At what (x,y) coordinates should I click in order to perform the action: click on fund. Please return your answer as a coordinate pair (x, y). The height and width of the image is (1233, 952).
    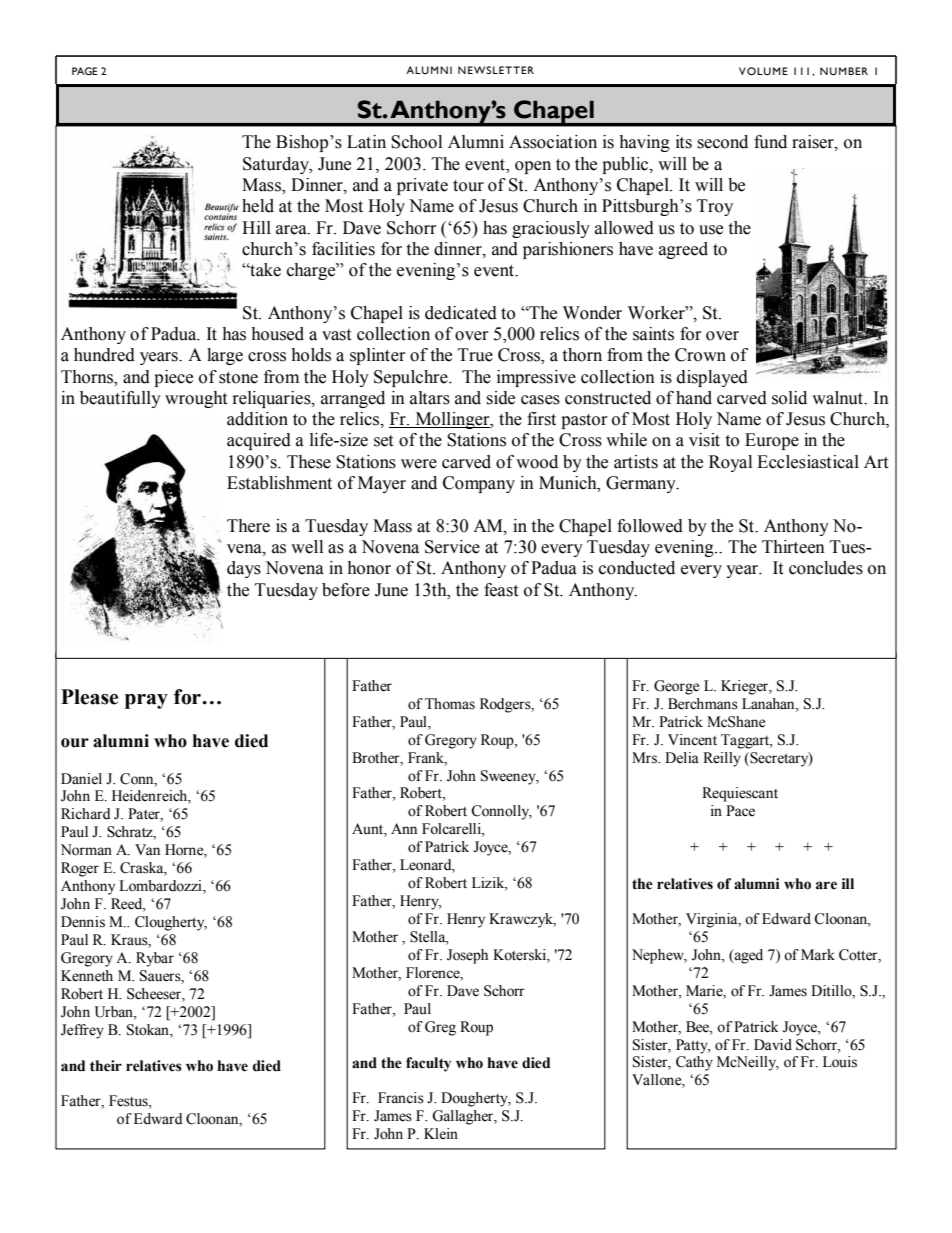
    Looking at the image, I should click on (770, 142).
